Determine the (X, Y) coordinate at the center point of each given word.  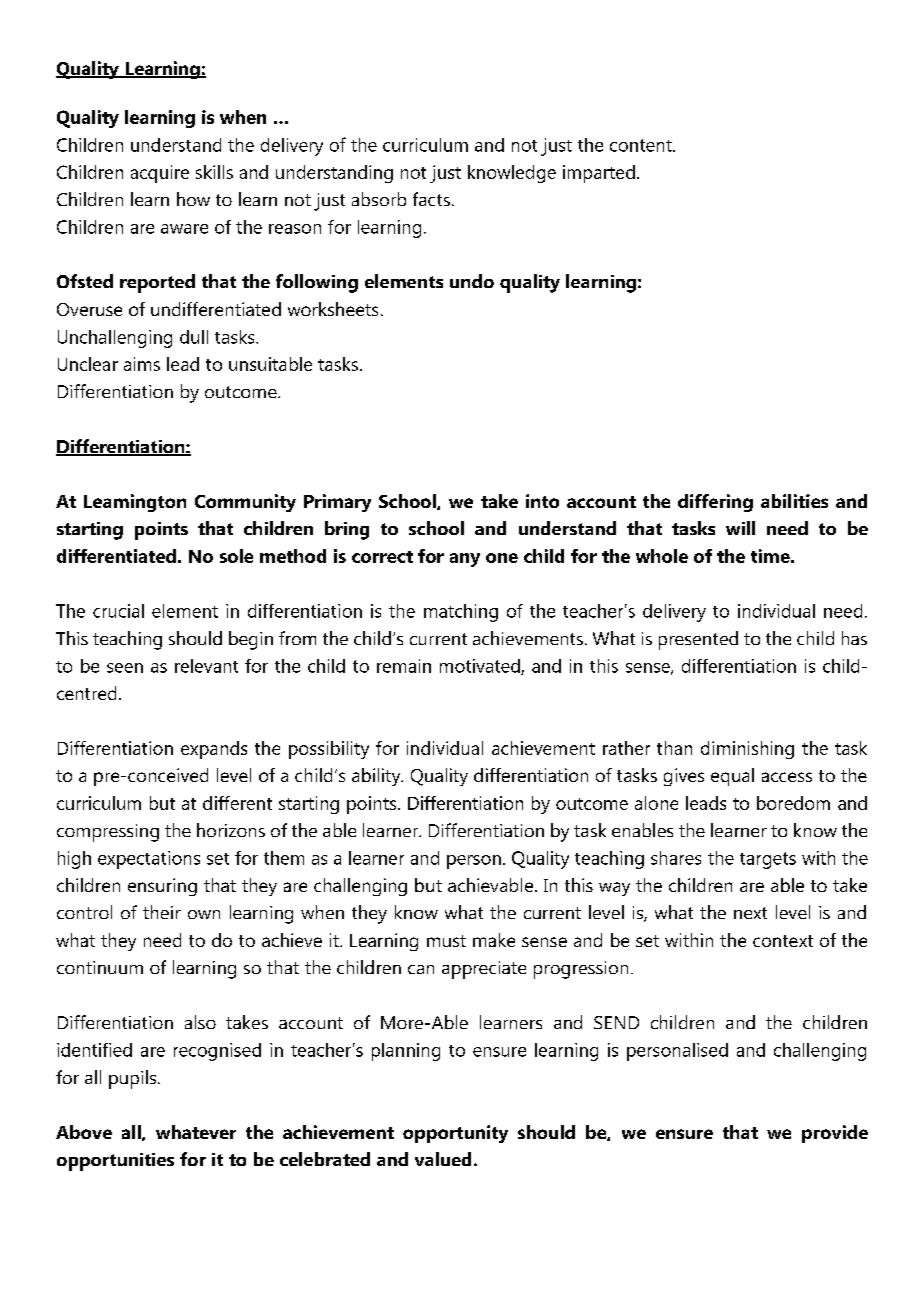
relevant (206, 666)
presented (698, 640)
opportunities (115, 1162)
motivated (481, 667)
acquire (160, 174)
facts (431, 199)
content (642, 145)
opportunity (455, 1134)
